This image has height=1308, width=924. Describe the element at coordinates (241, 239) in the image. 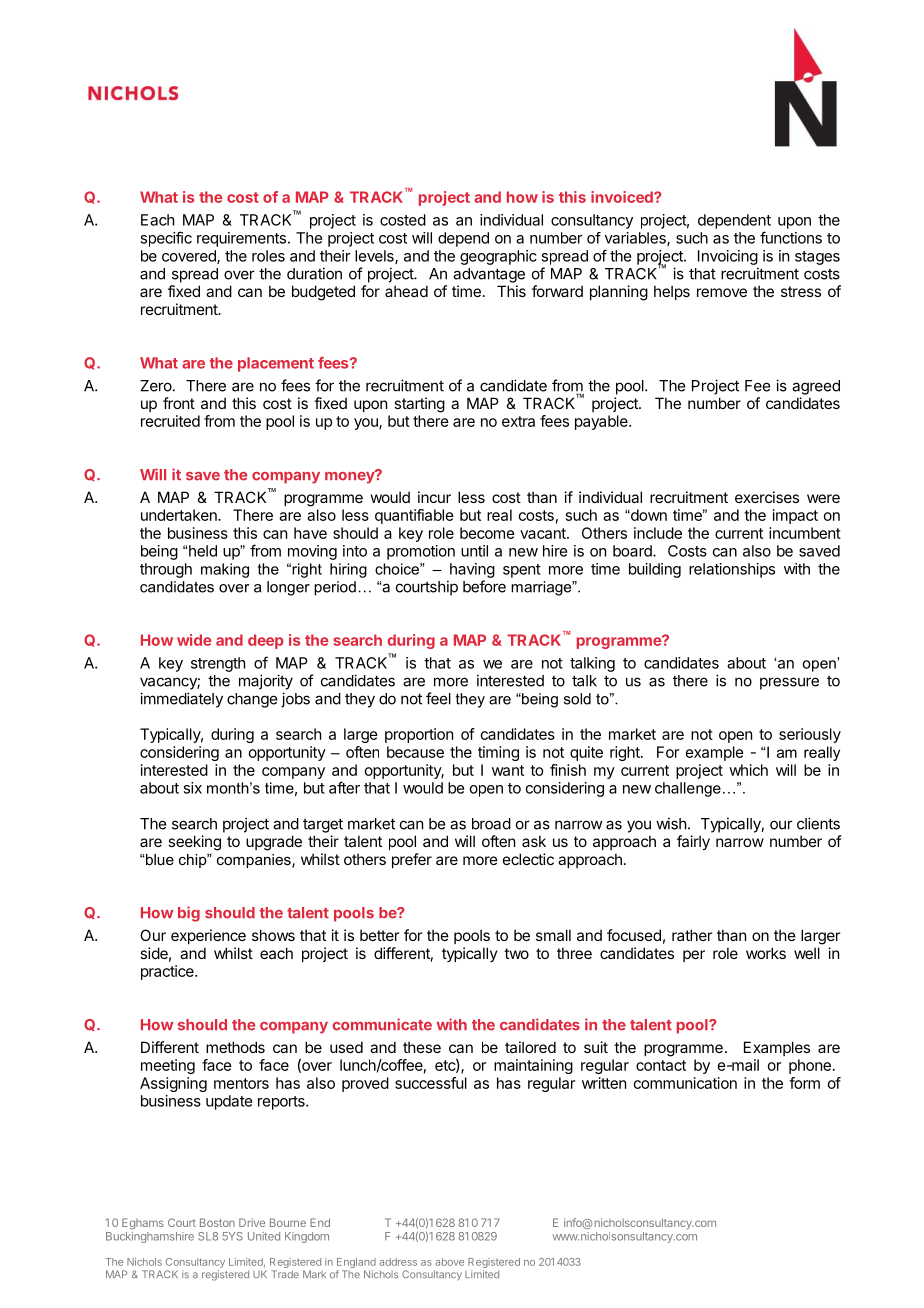

I see `requirements` at that location.
